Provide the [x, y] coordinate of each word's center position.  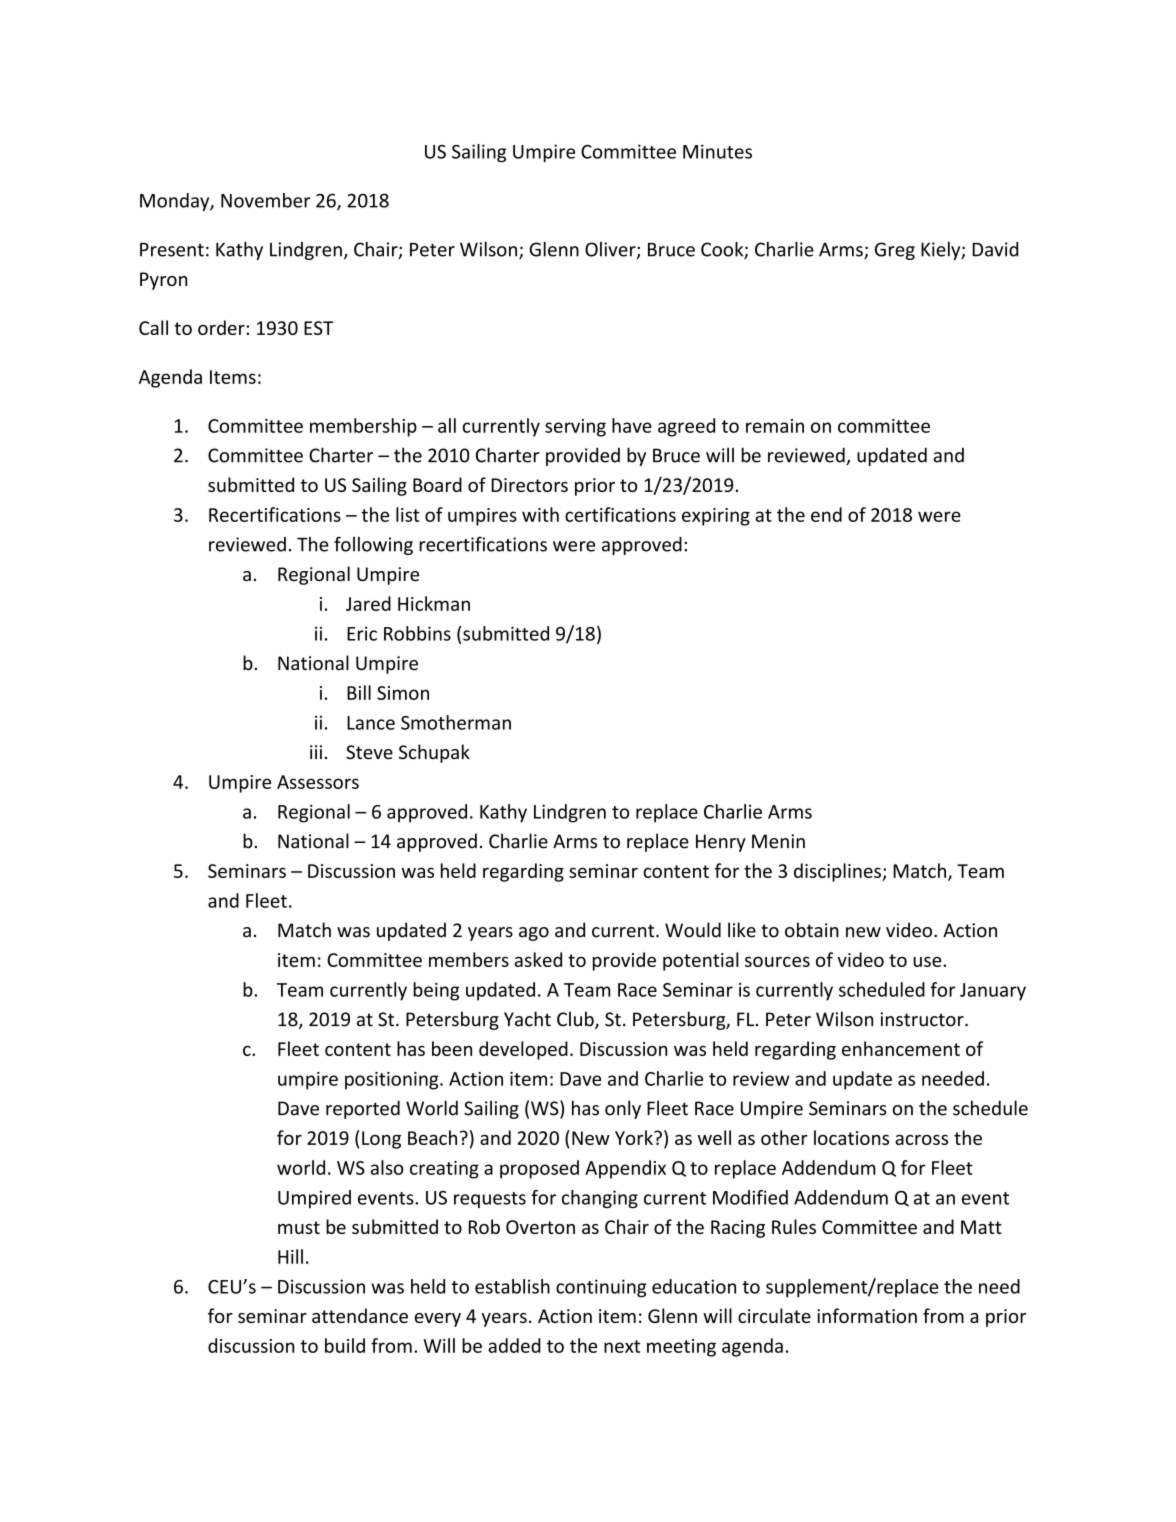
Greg [895, 251]
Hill [290, 1256]
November [265, 200]
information [867, 1315]
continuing [601, 1288]
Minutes [717, 151]
